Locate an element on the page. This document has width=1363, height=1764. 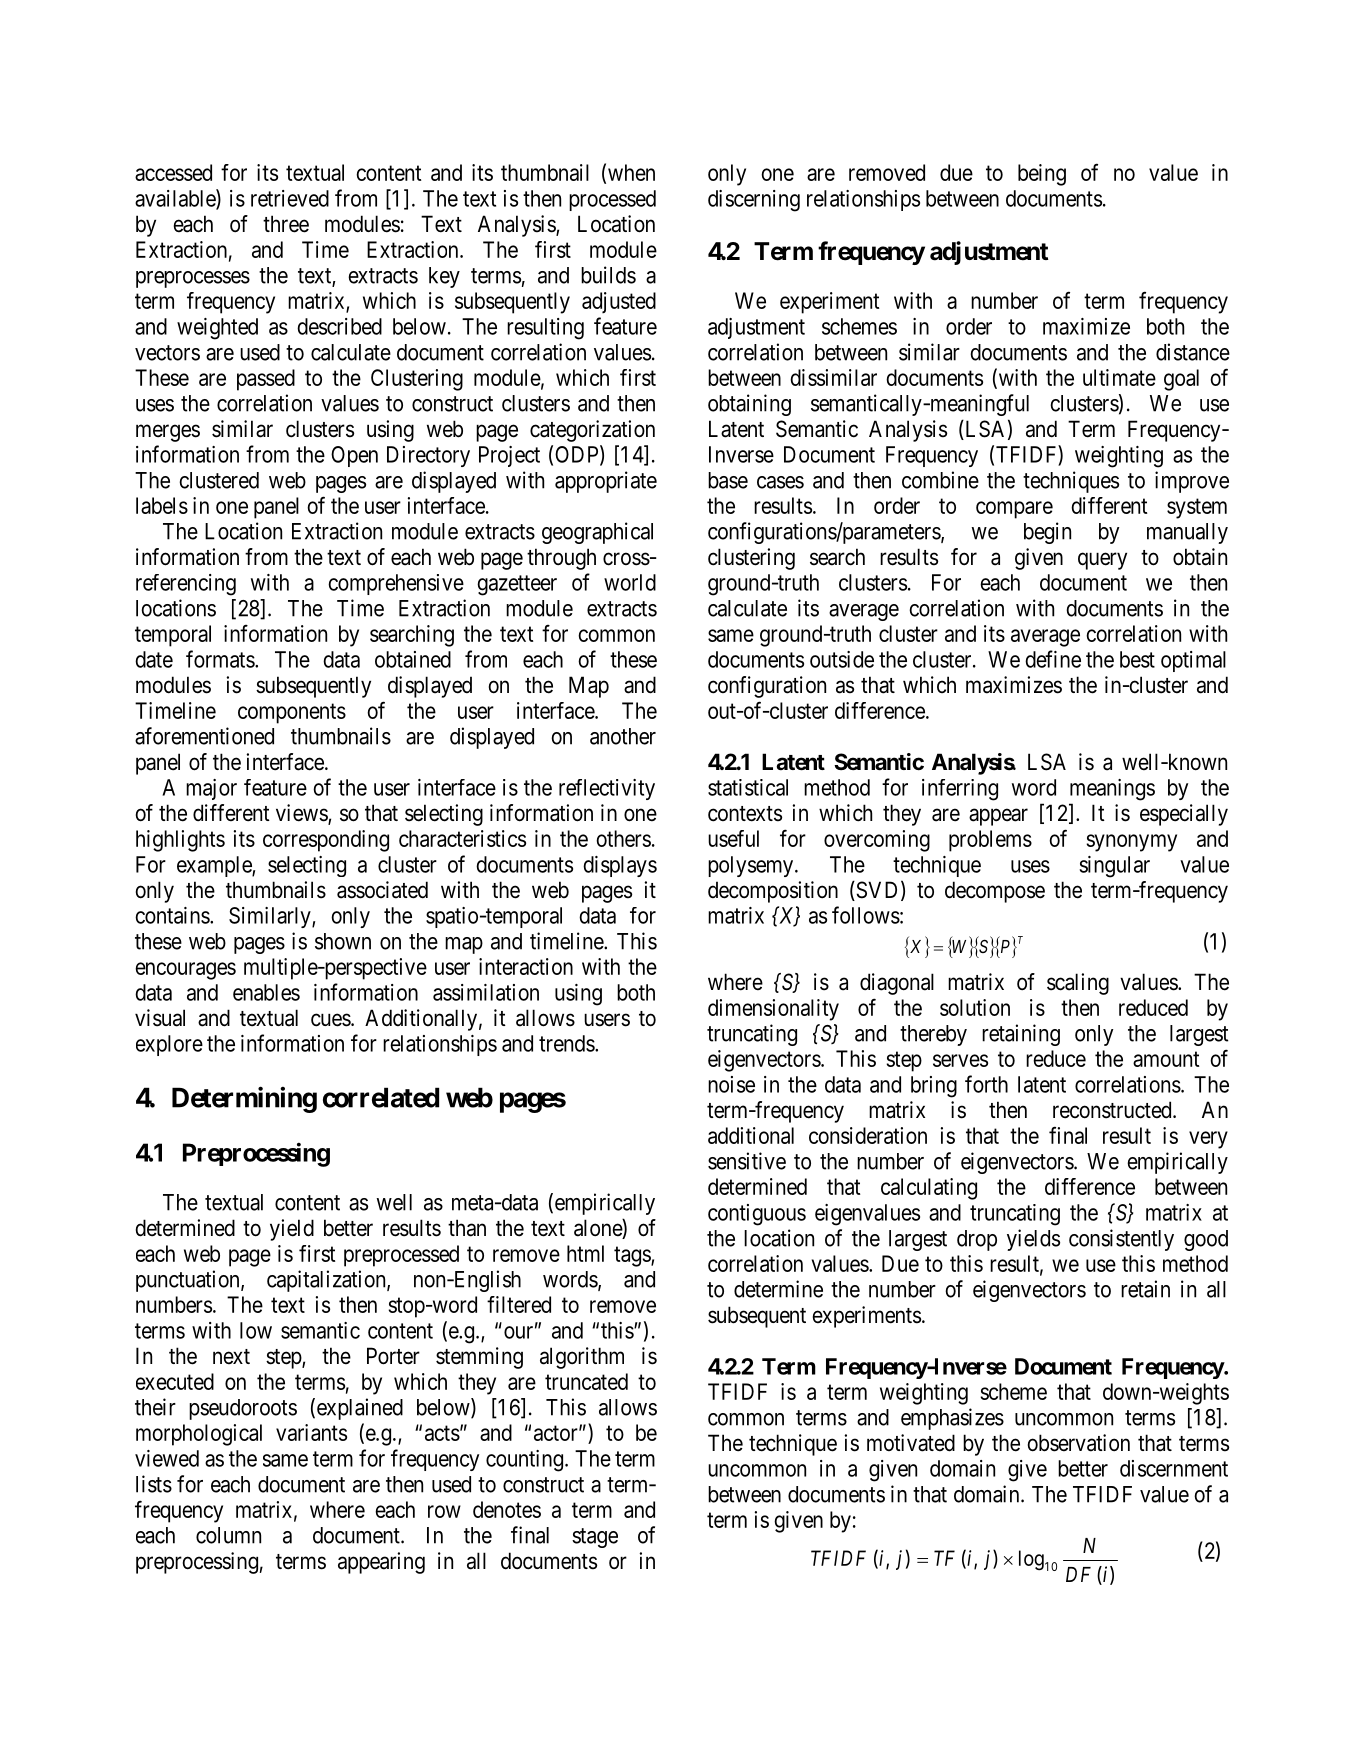
three is located at coordinates (286, 224).
